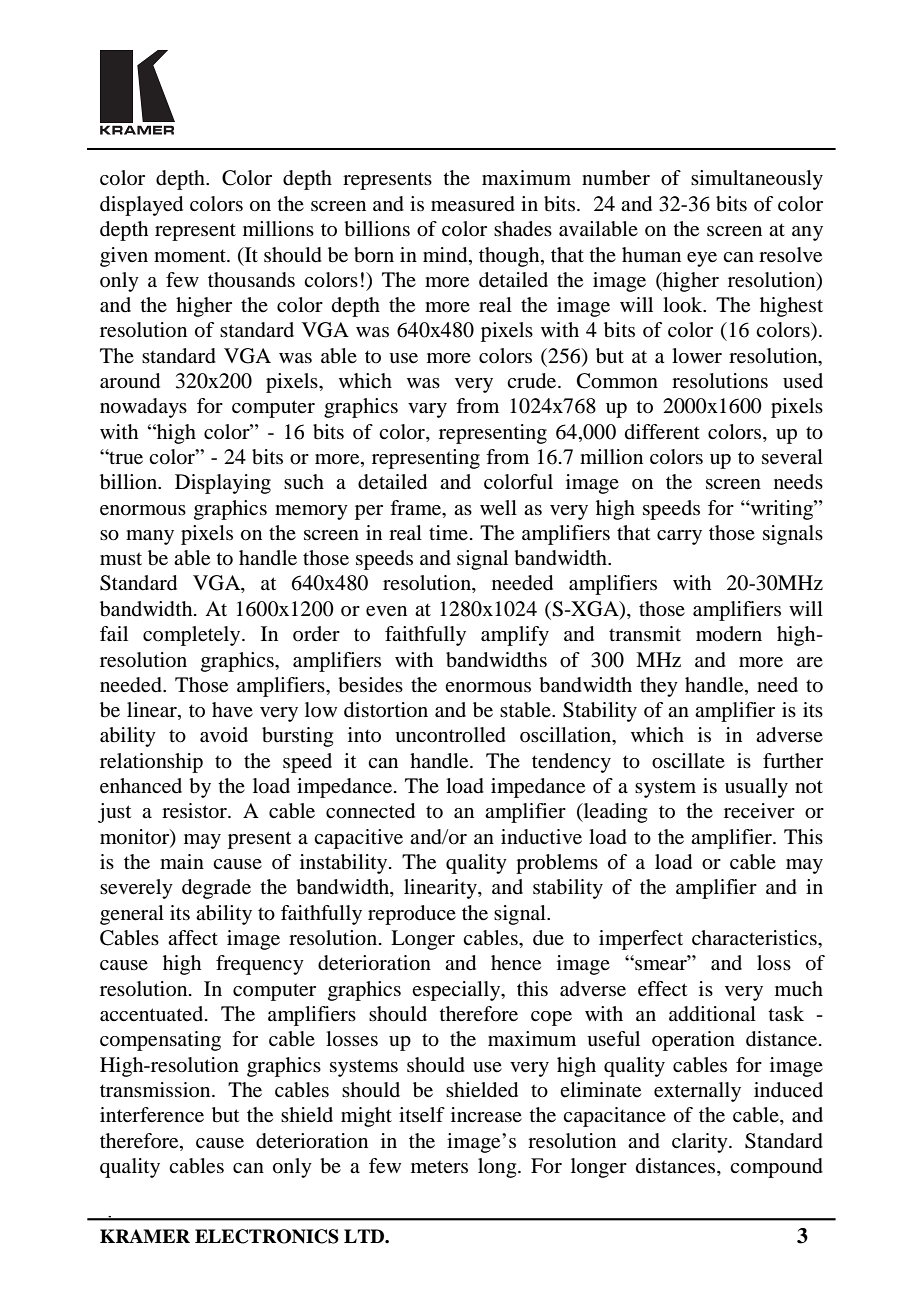 This image has width=924, height=1310. Describe the element at coordinates (141, 206) in the image. I see `displayed` at that location.
